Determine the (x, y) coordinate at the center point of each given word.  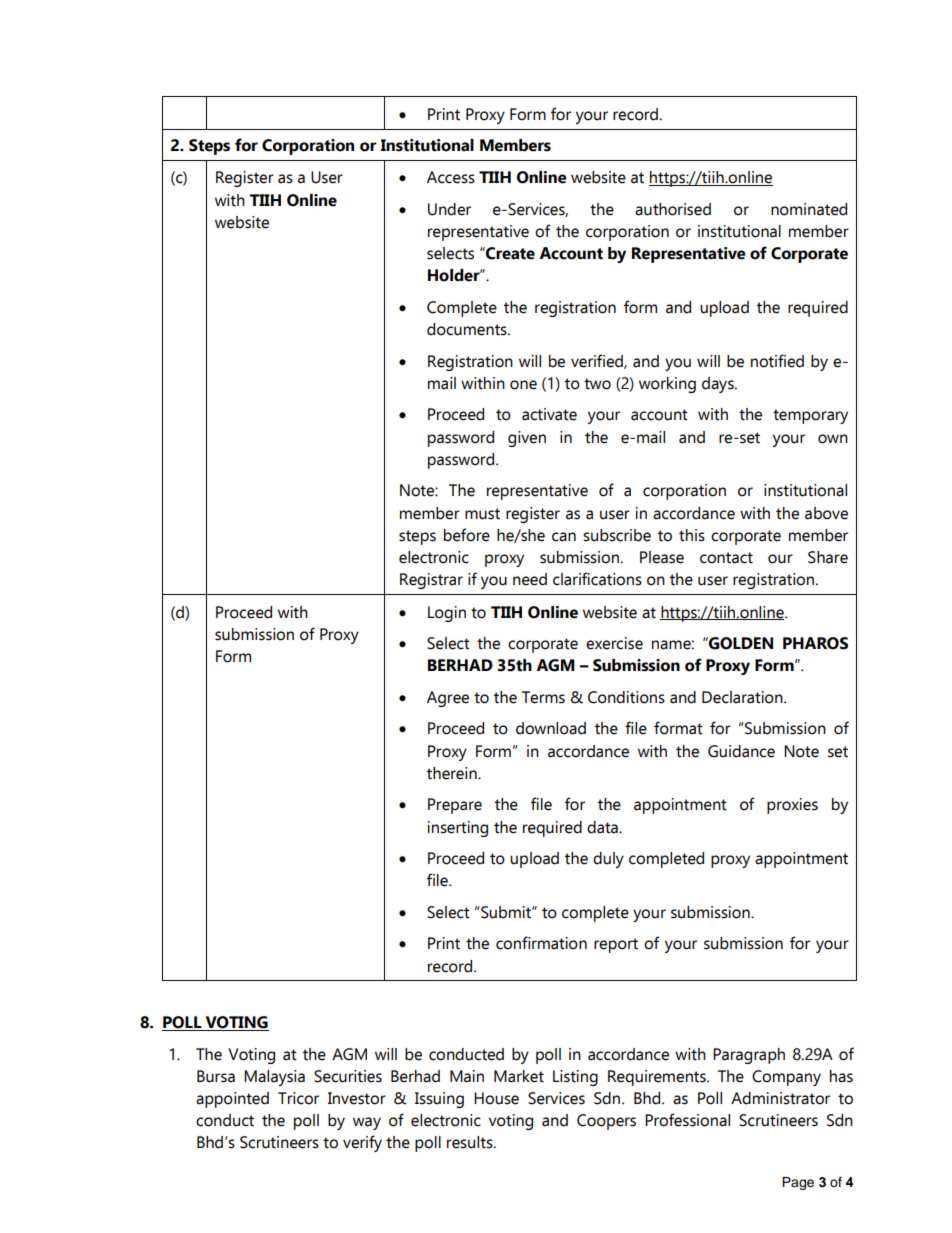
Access (451, 177)
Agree (448, 699)
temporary (810, 416)
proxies (792, 806)
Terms (543, 697)
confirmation (541, 943)
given (527, 439)
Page (798, 1183)
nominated (809, 209)
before (467, 535)
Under (449, 209)
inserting (458, 829)
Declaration (743, 697)
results (471, 1142)
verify (362, 1143)
